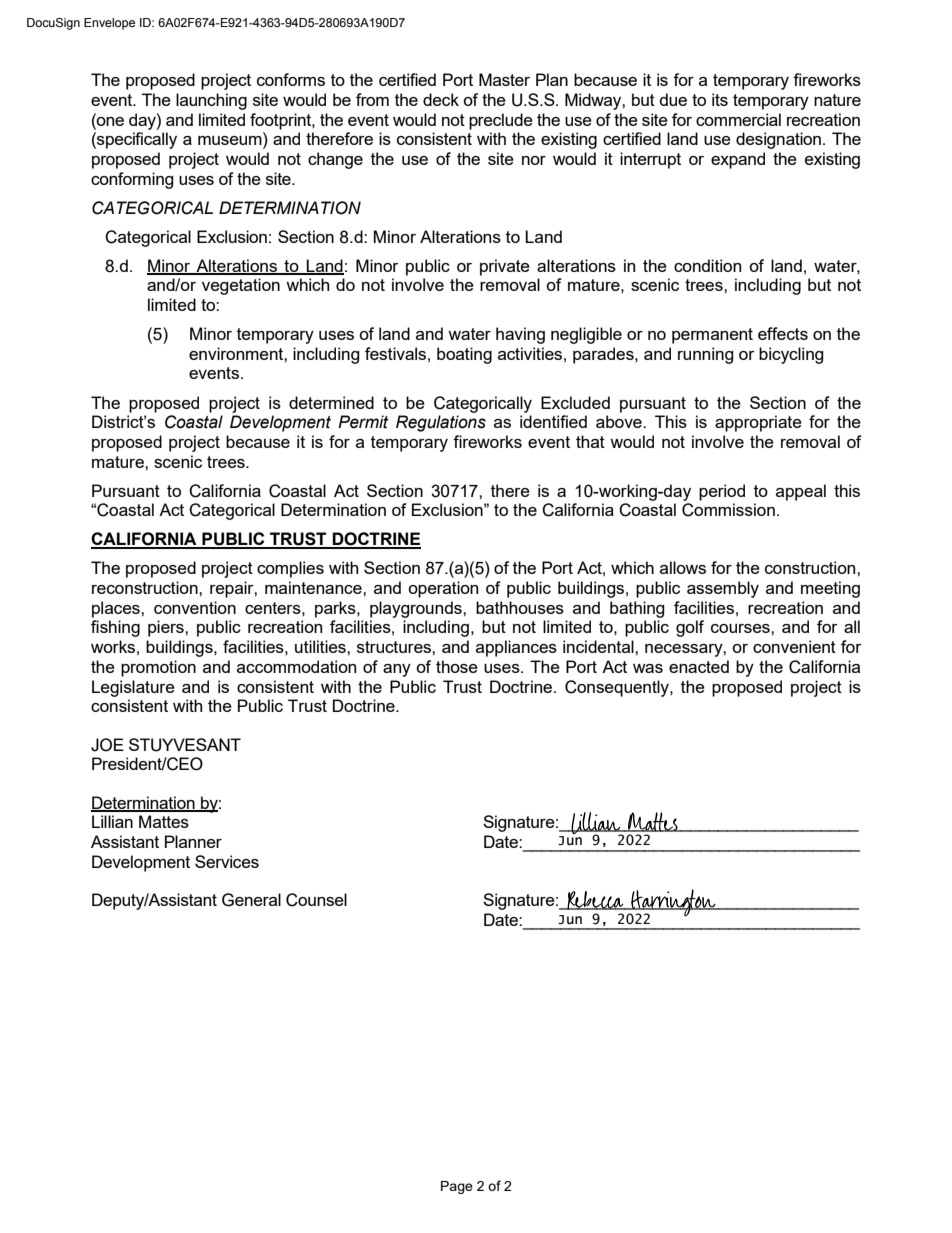 This screenshot has height=1233, width=952. What do you see at coordinates (738, 119) in the screenshot?
I see `commercial` at bounding box center [738, 119].
